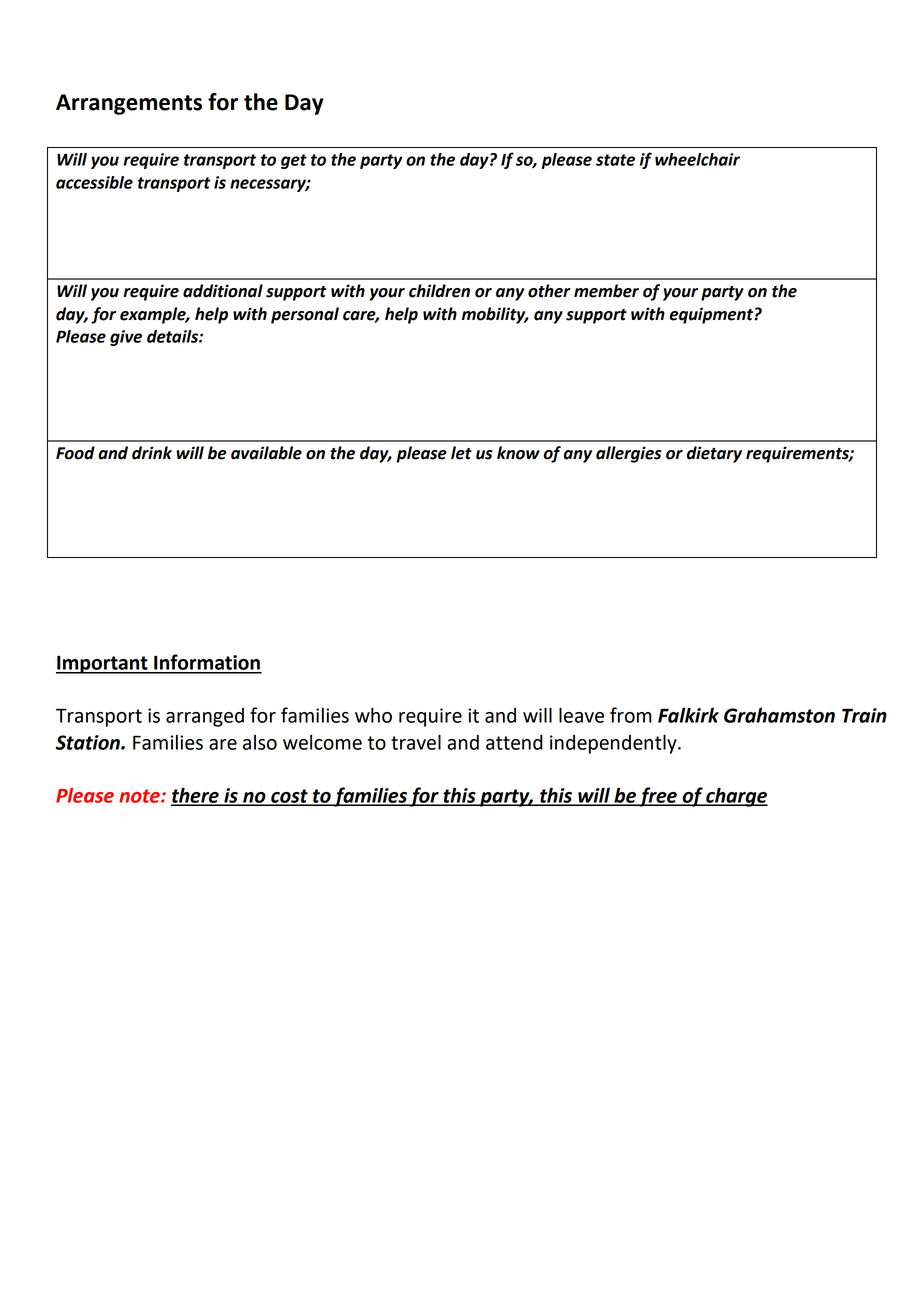 The width and height of the screenshot is (924, 1308). I want to click on attend, so click(514, 742).
